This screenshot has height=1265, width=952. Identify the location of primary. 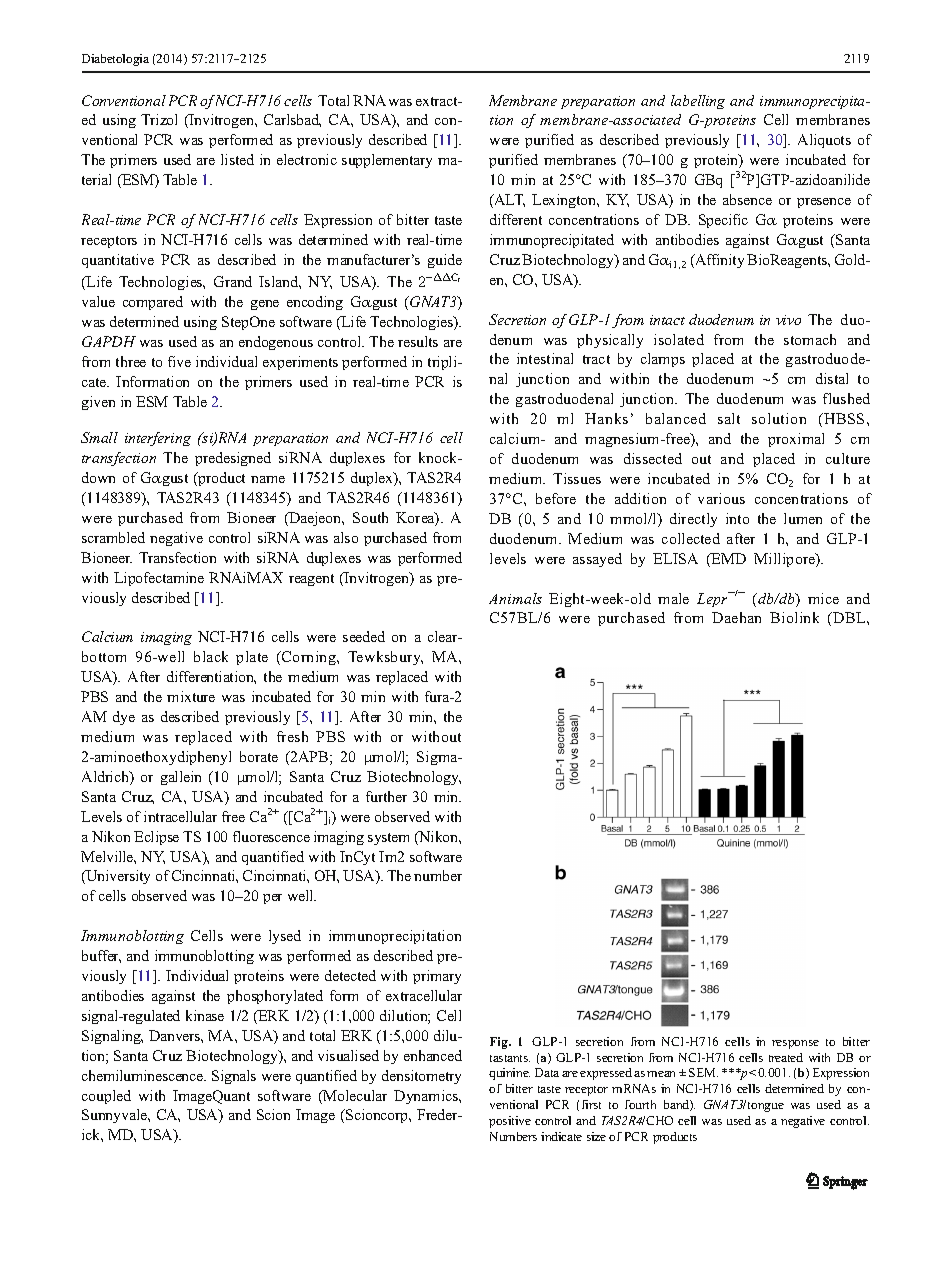
(437, 977).
